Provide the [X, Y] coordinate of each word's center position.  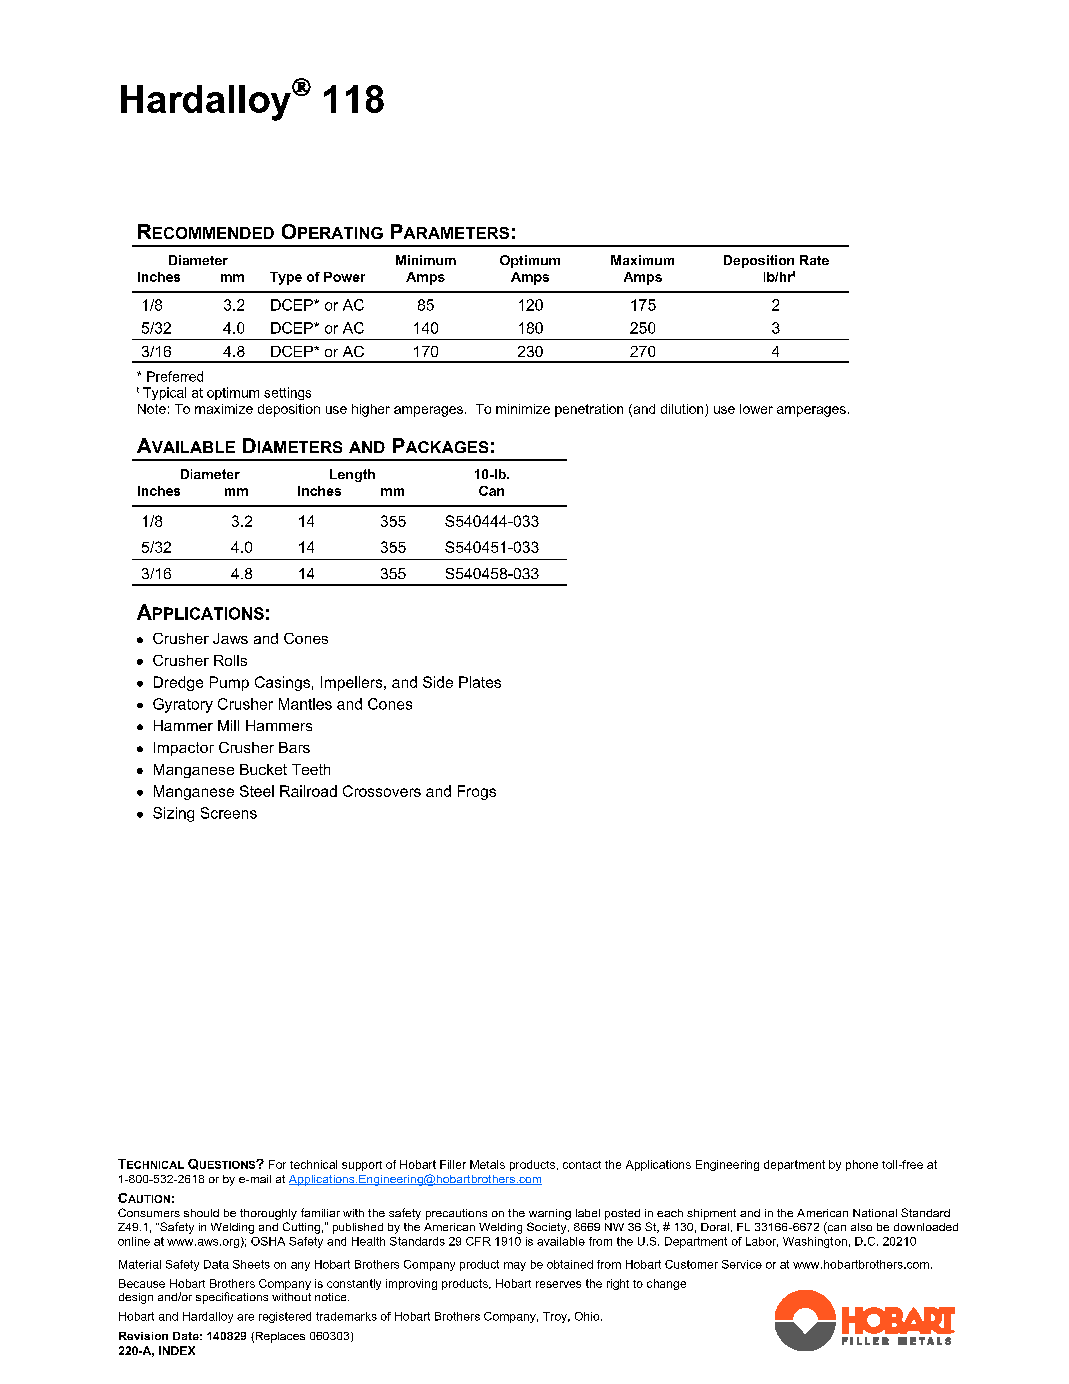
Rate [814, 260]
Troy [556, 1317]
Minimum [426, 260]
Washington [815, 1242]
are [245, 1317]
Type [286, 278]
